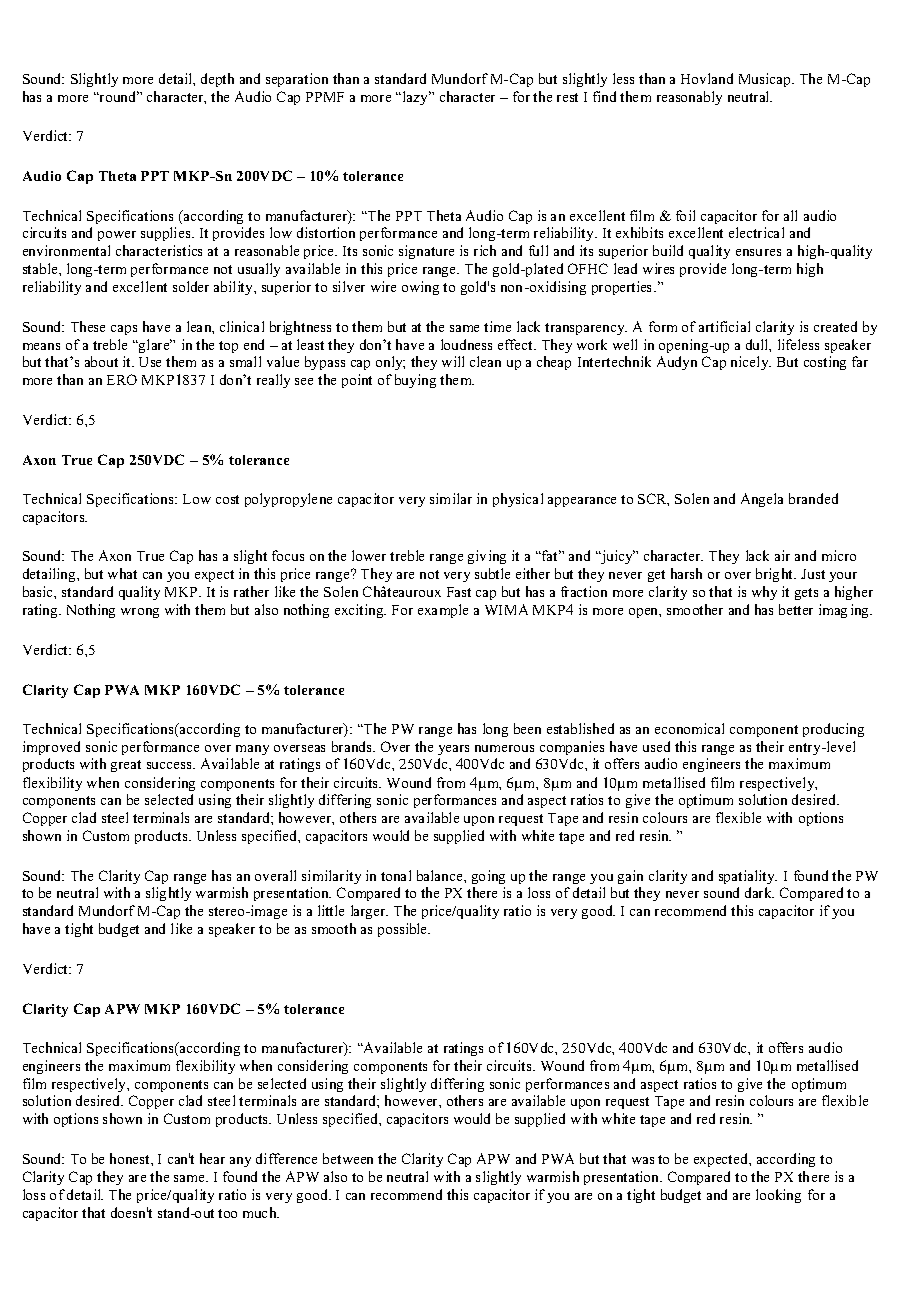 The image size is (924, 1307). Describe the element at coordinates (518, 500) in the screenshot. I see `physical` at that location.
